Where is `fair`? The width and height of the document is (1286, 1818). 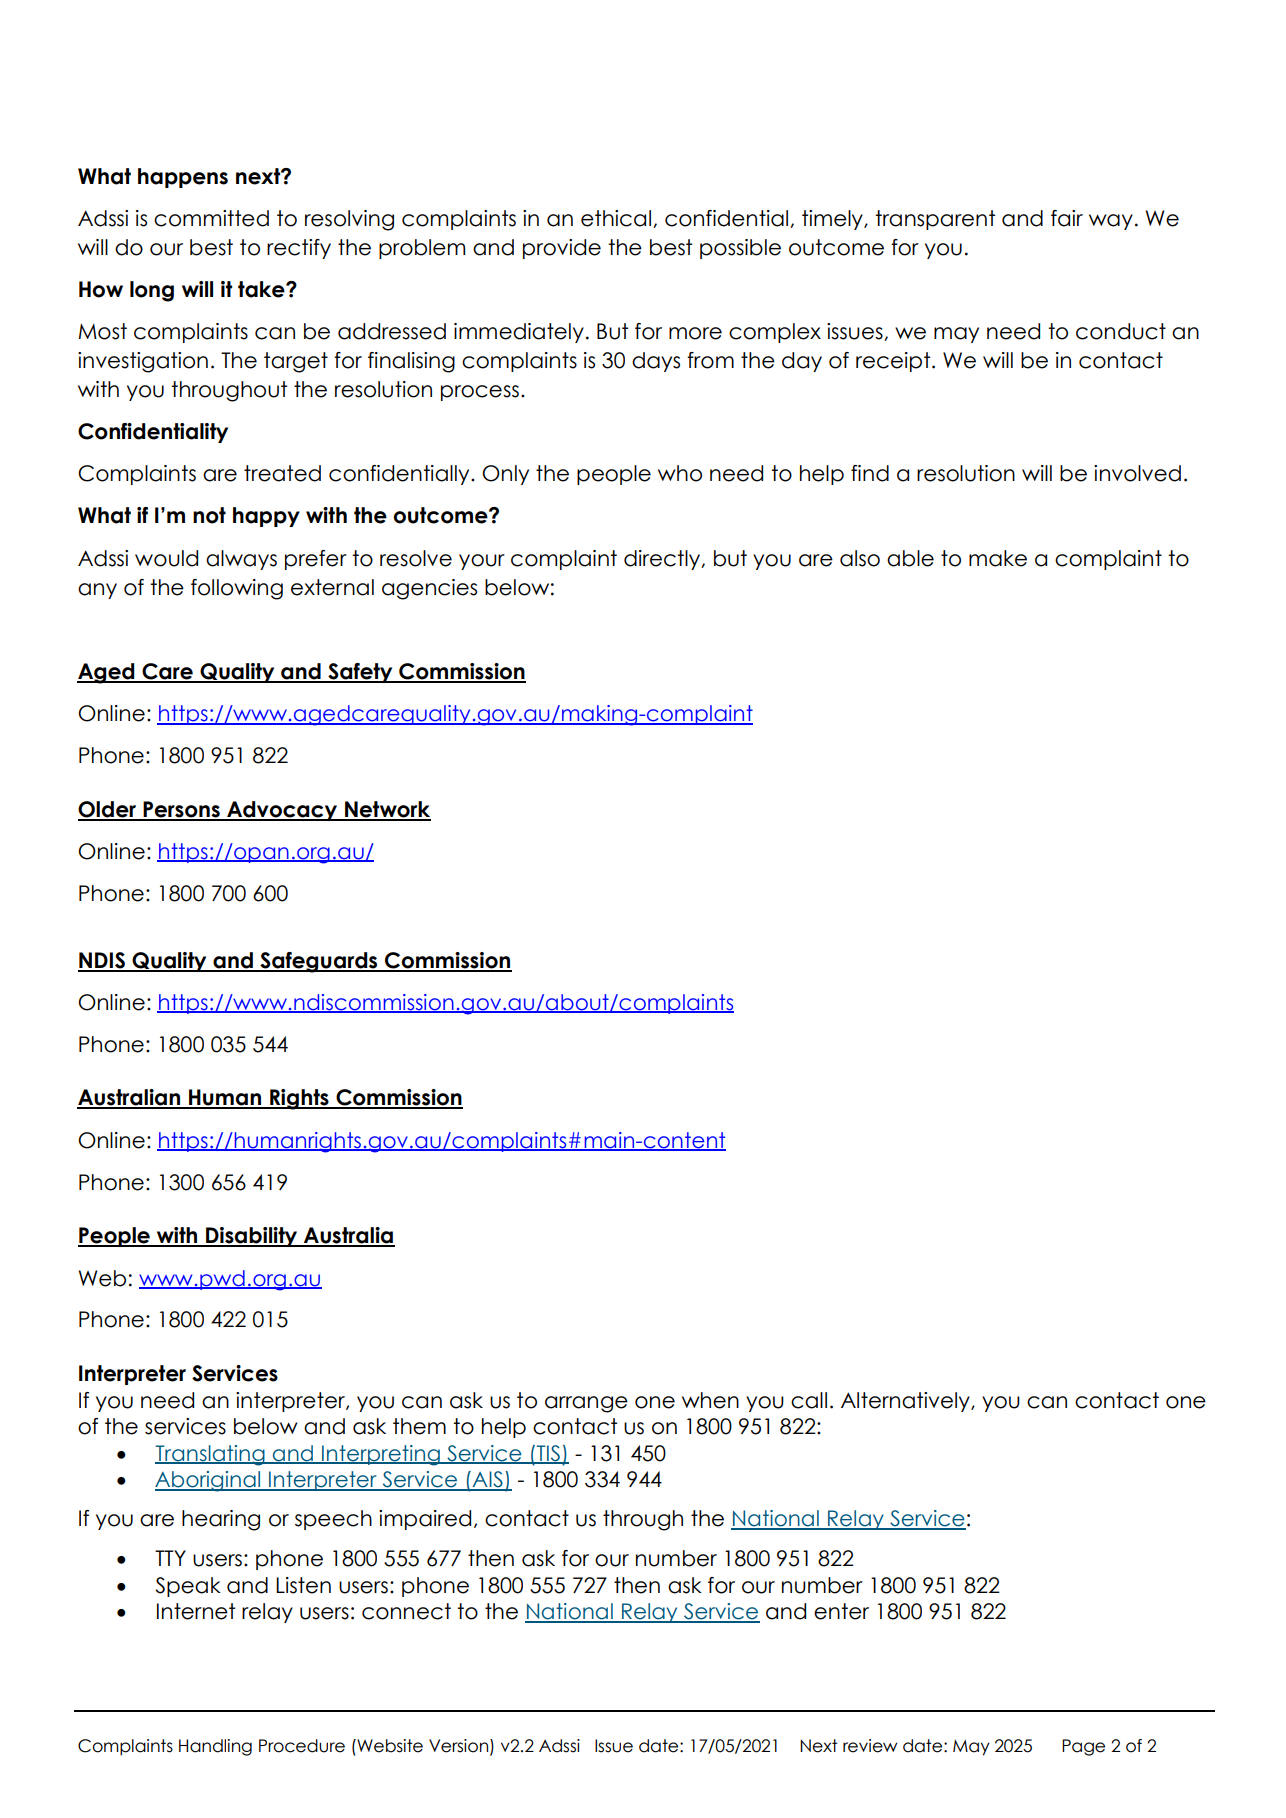
fair is located at coordinates (1067, 218).
